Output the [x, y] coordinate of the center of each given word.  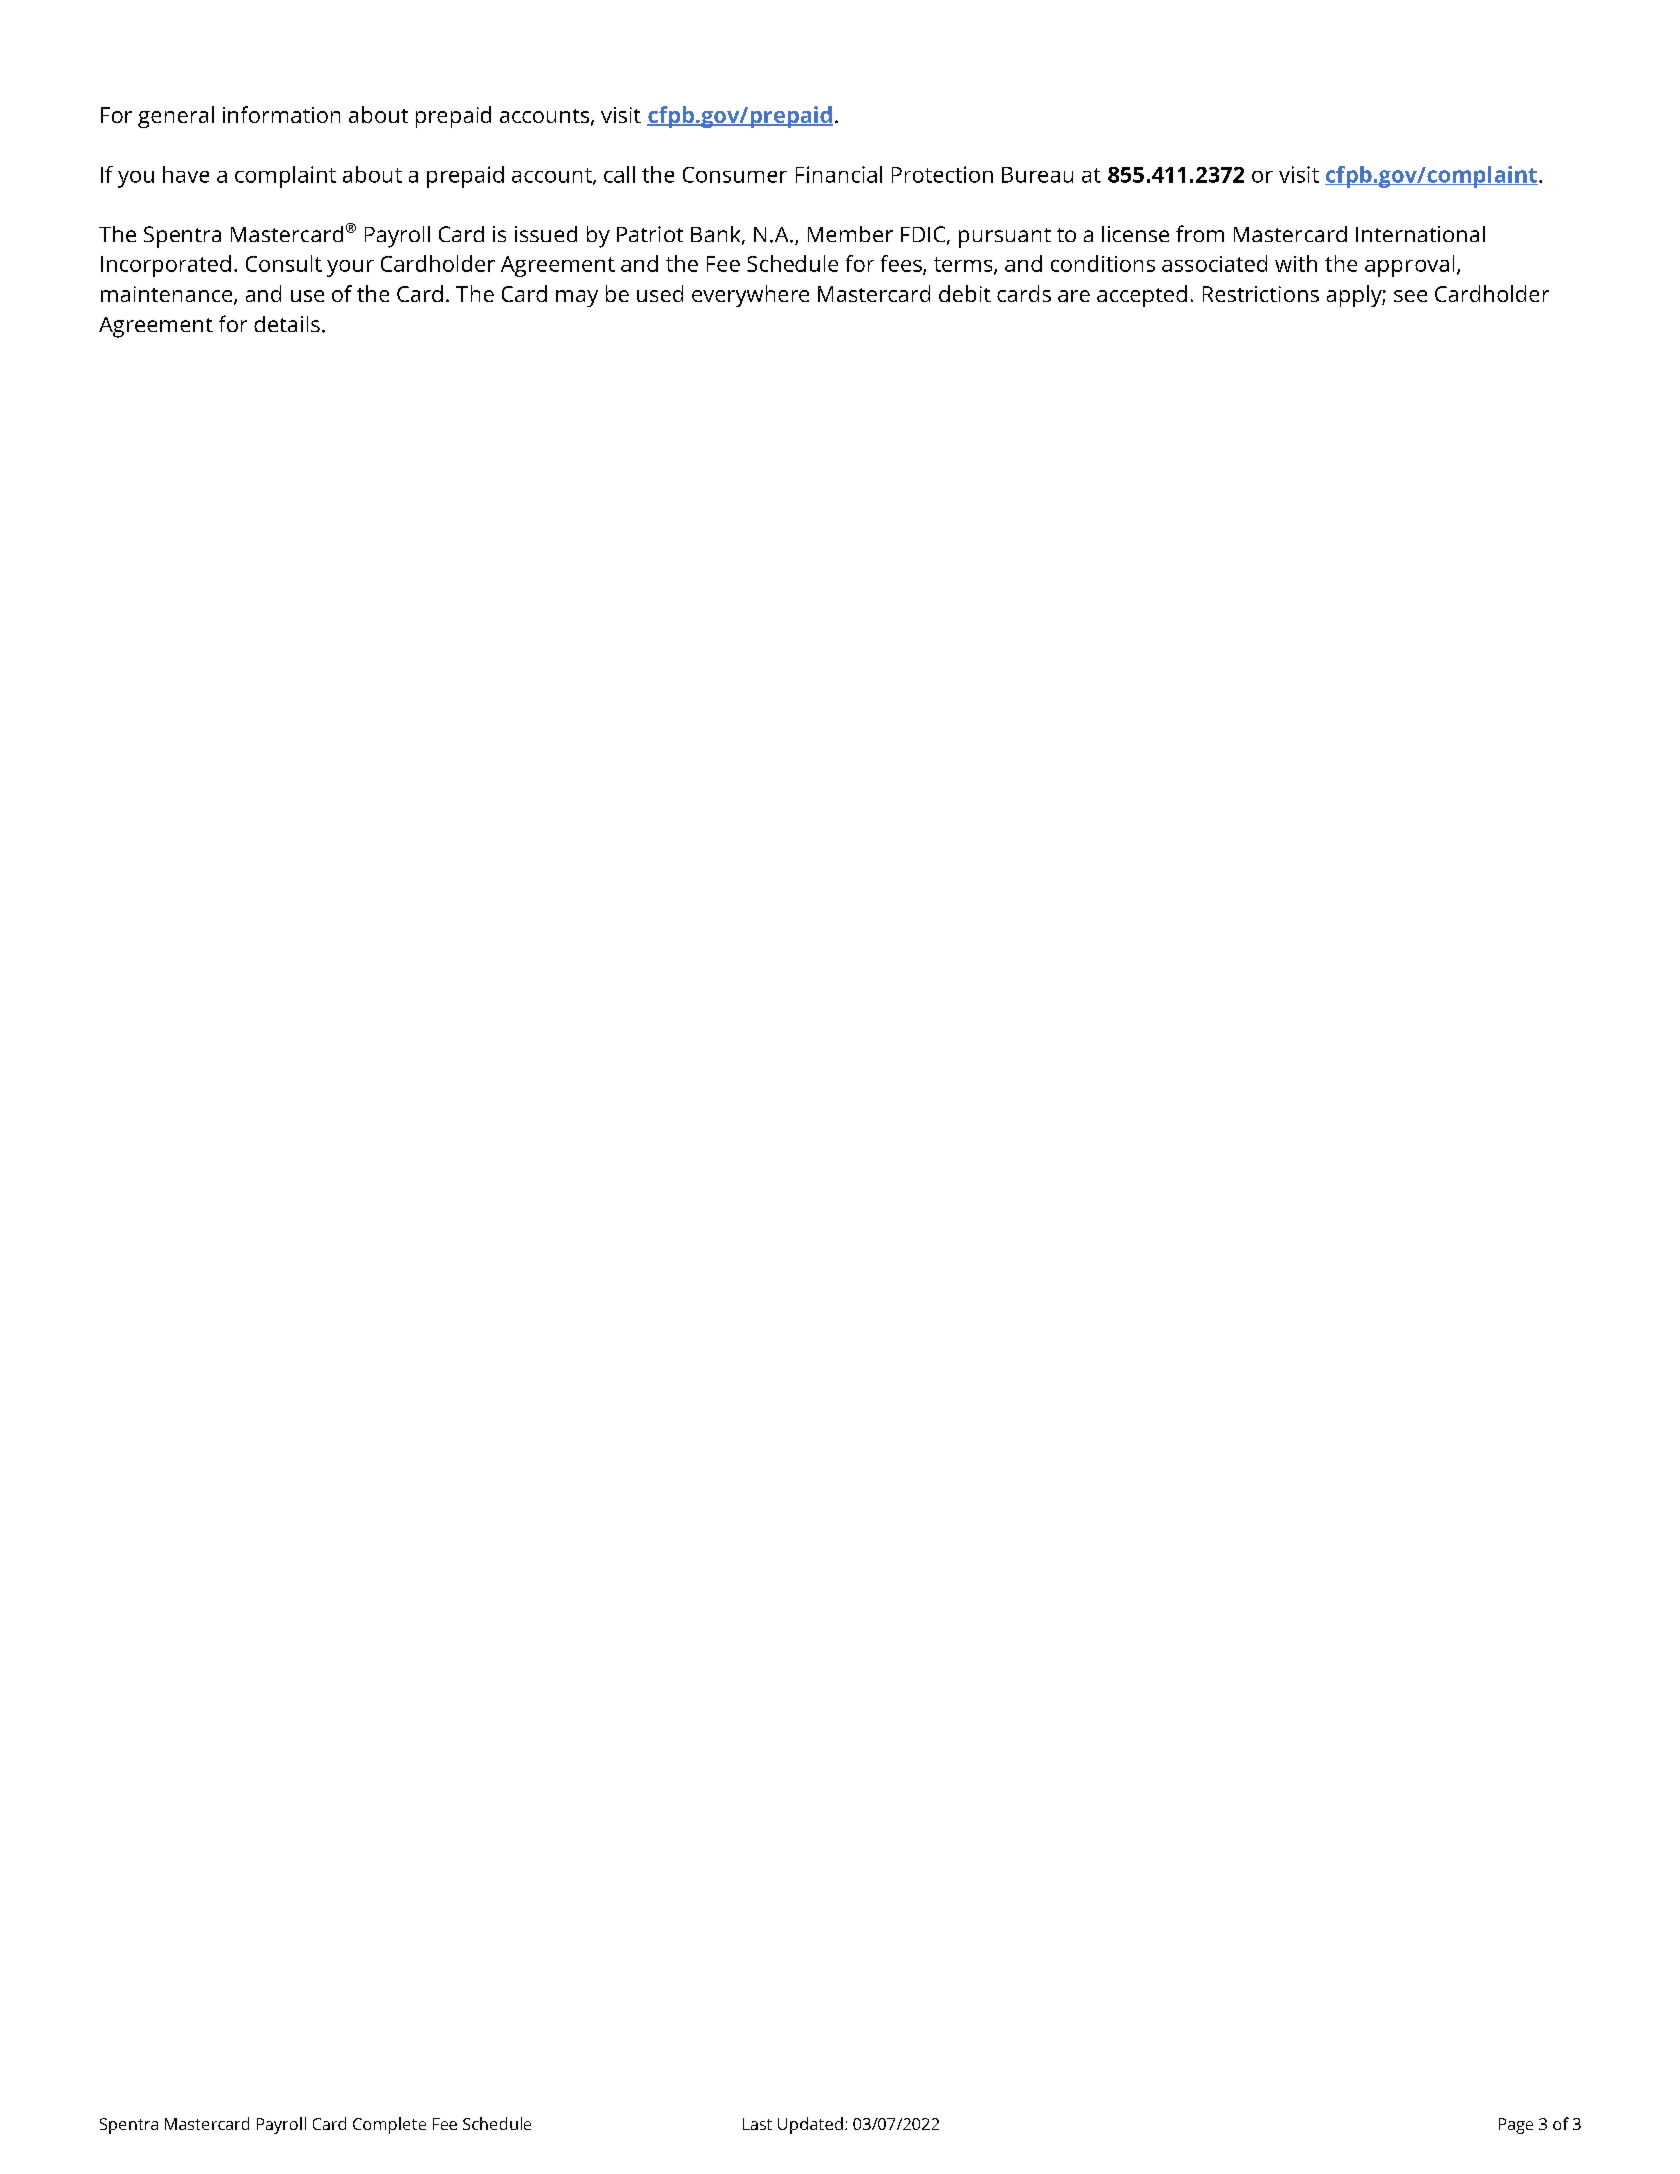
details [287, 324]
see [1410, 296]
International [1420, 234]
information [281, 114]
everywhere [750, 296]
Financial [839, 174]
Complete [389, 2125]
